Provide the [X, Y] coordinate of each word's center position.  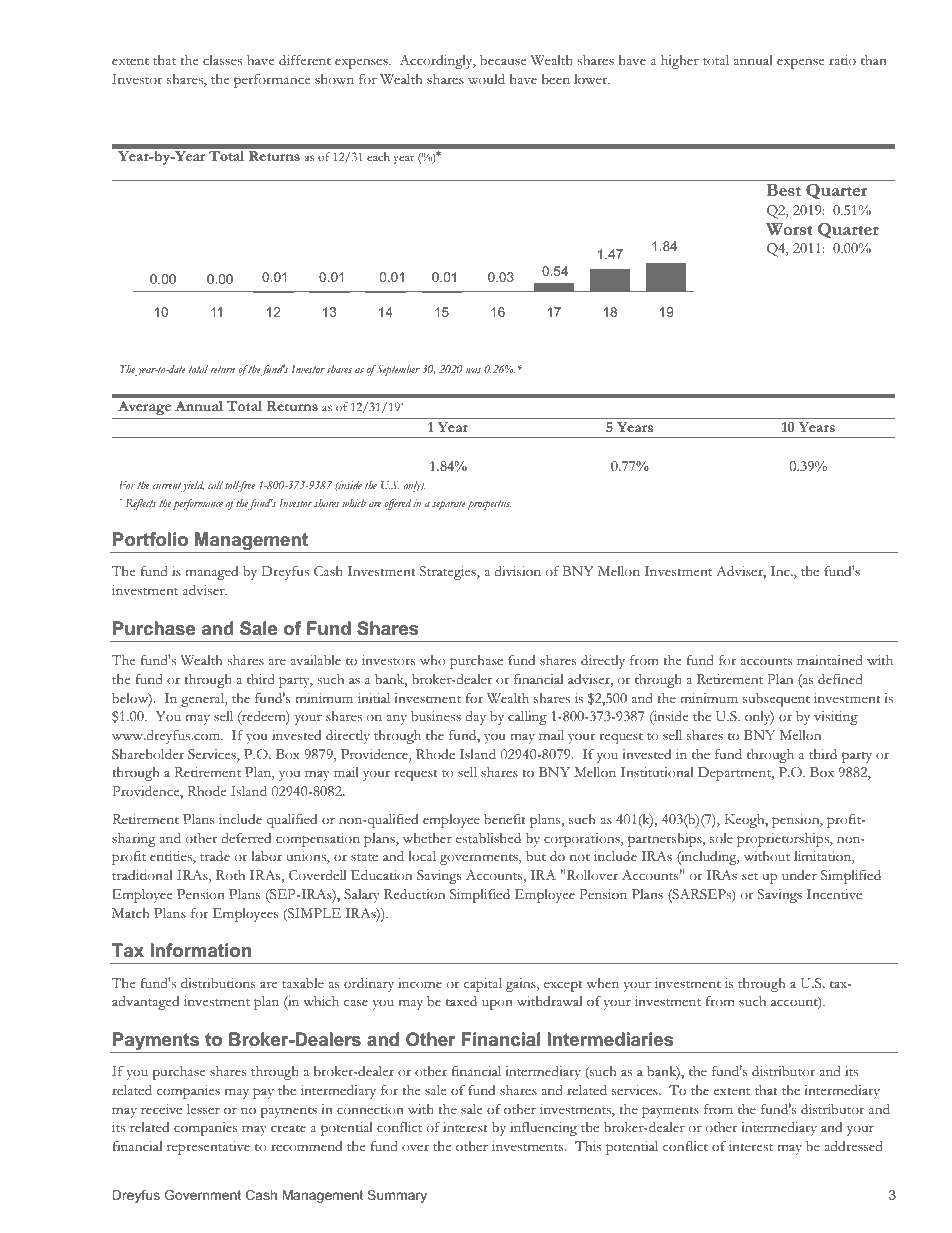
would [486, 79]
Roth [230, 875]
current [168, 487]
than [874, 60]
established [488, 838]
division [517, 571]
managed [211, 573]
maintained [830, 660]
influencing [543, 1129]
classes [222, 60]
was [473, 370]
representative [208, 1148]
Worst [789, 229]
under [799, 875]
